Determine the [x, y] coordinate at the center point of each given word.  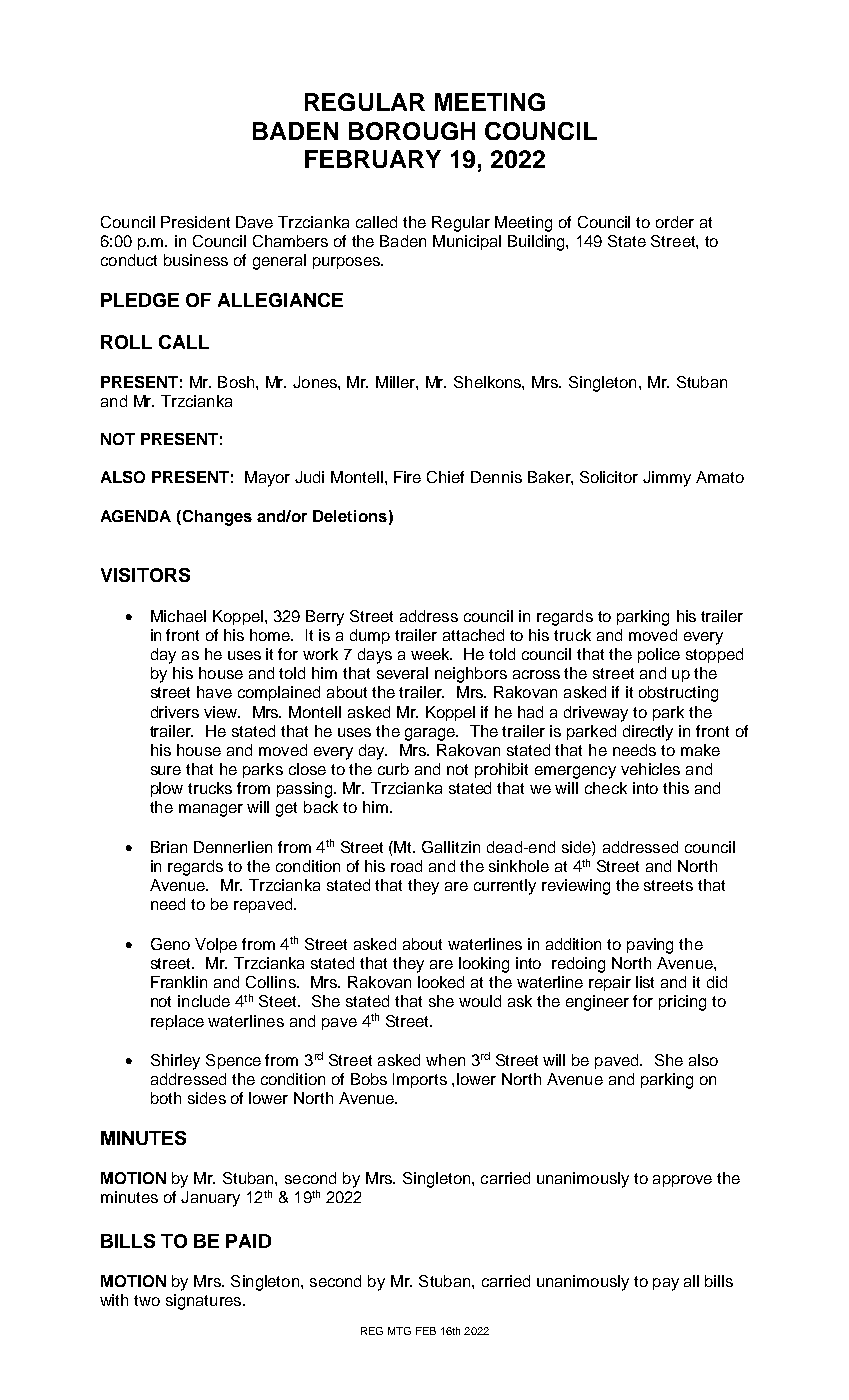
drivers [175, 712]
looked [441, 982]
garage [431, 734]
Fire [407, 477]
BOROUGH [412, 131]
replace [177, 1022]
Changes [216, 518]
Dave [254, 222]
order [675, 222]
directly [648, 733]
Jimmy [667, 479]
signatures [203, 1302]
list [645, 982]
